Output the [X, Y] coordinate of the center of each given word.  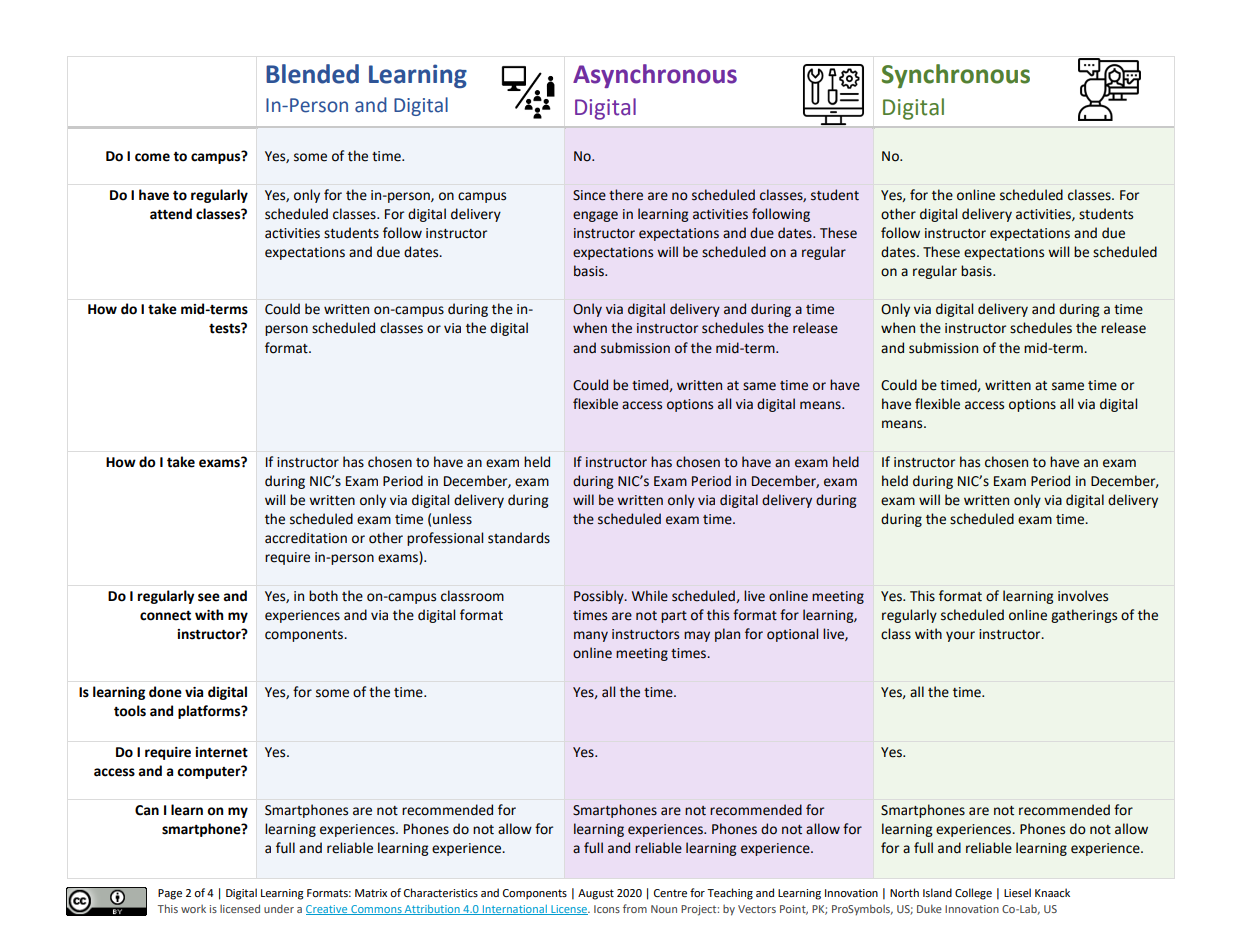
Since [589, 195]
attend [171, 214]
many [591, 636]
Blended [312, 74]
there [626, 195]
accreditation [306, 538]
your [960, 636]
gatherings [1084, 616]
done [165, 692]
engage [595, 216]
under [279, 908]
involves [1083, 596]
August [596, 894]
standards [519, 538]
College [973, 894]
